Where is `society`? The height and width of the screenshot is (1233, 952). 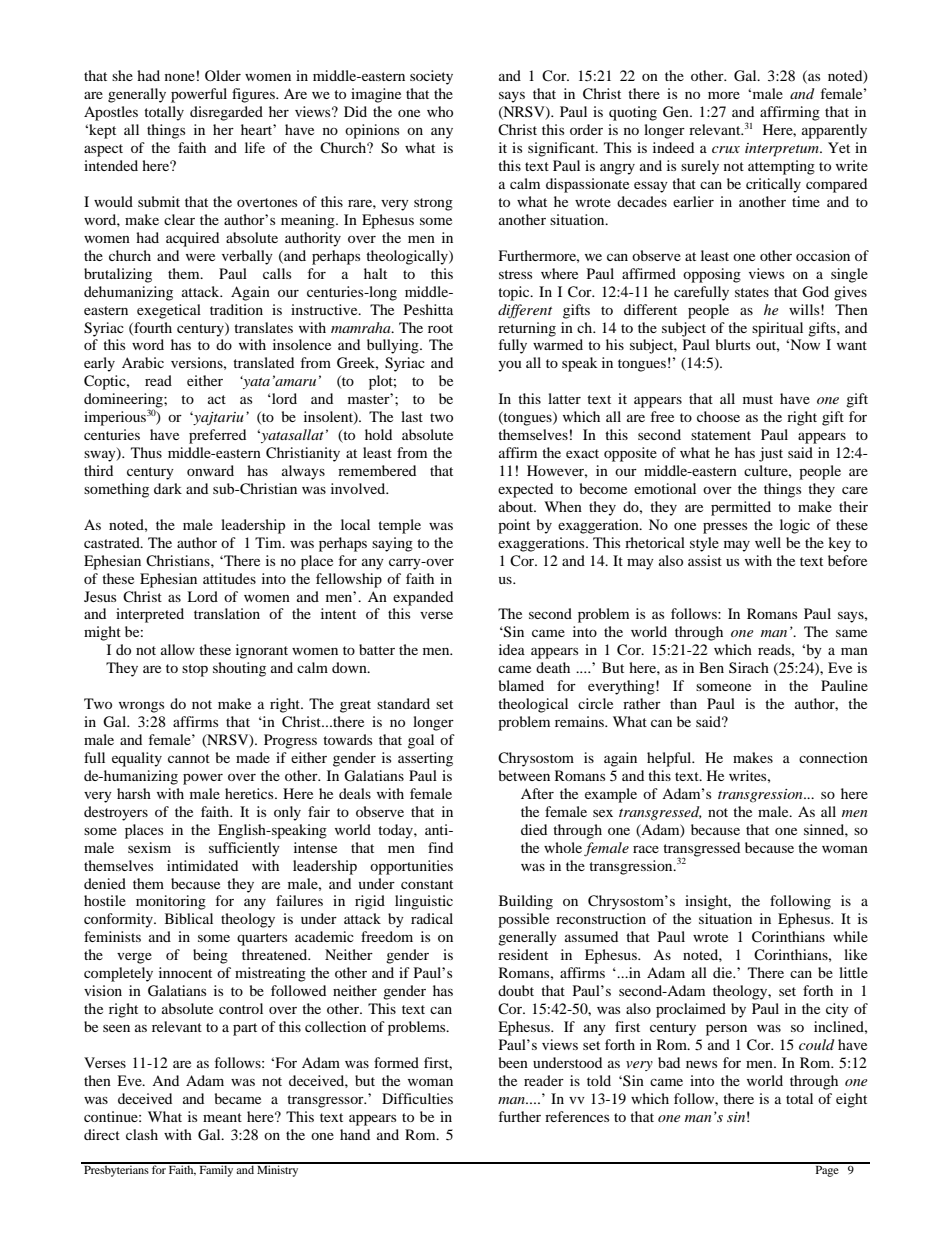
society is located at coordinates (431, 77).
